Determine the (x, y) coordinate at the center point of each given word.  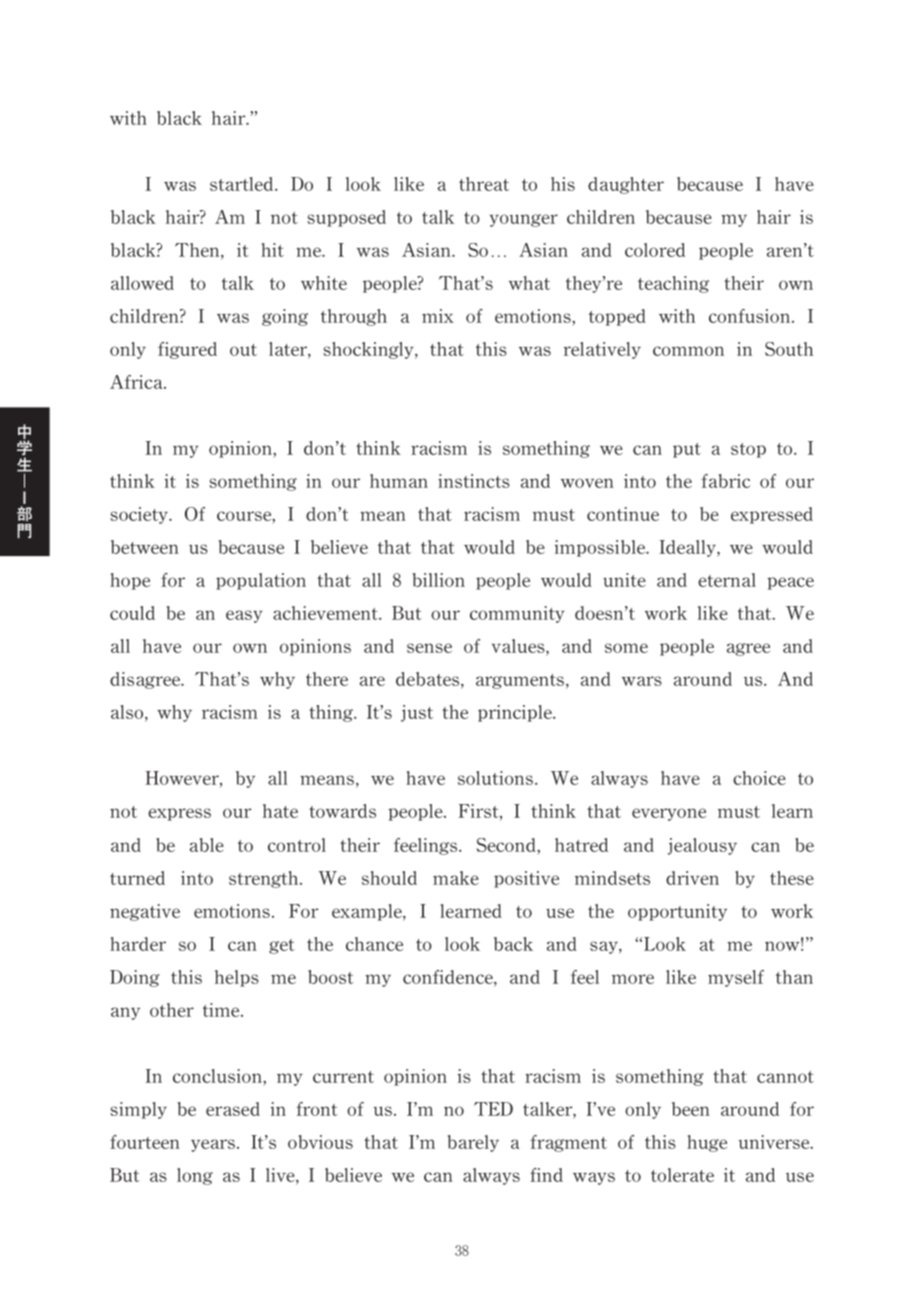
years (213, 1145)
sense (429, 648)
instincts (474, 481)
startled (243, 184)
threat (484, 184)
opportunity (677, 912)
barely (473, 1143)
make (456, 878)
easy (244, 616)
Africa (137, 382)
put (687, 450)
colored (655, 250)
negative (145, 912)
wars (642, 681)
